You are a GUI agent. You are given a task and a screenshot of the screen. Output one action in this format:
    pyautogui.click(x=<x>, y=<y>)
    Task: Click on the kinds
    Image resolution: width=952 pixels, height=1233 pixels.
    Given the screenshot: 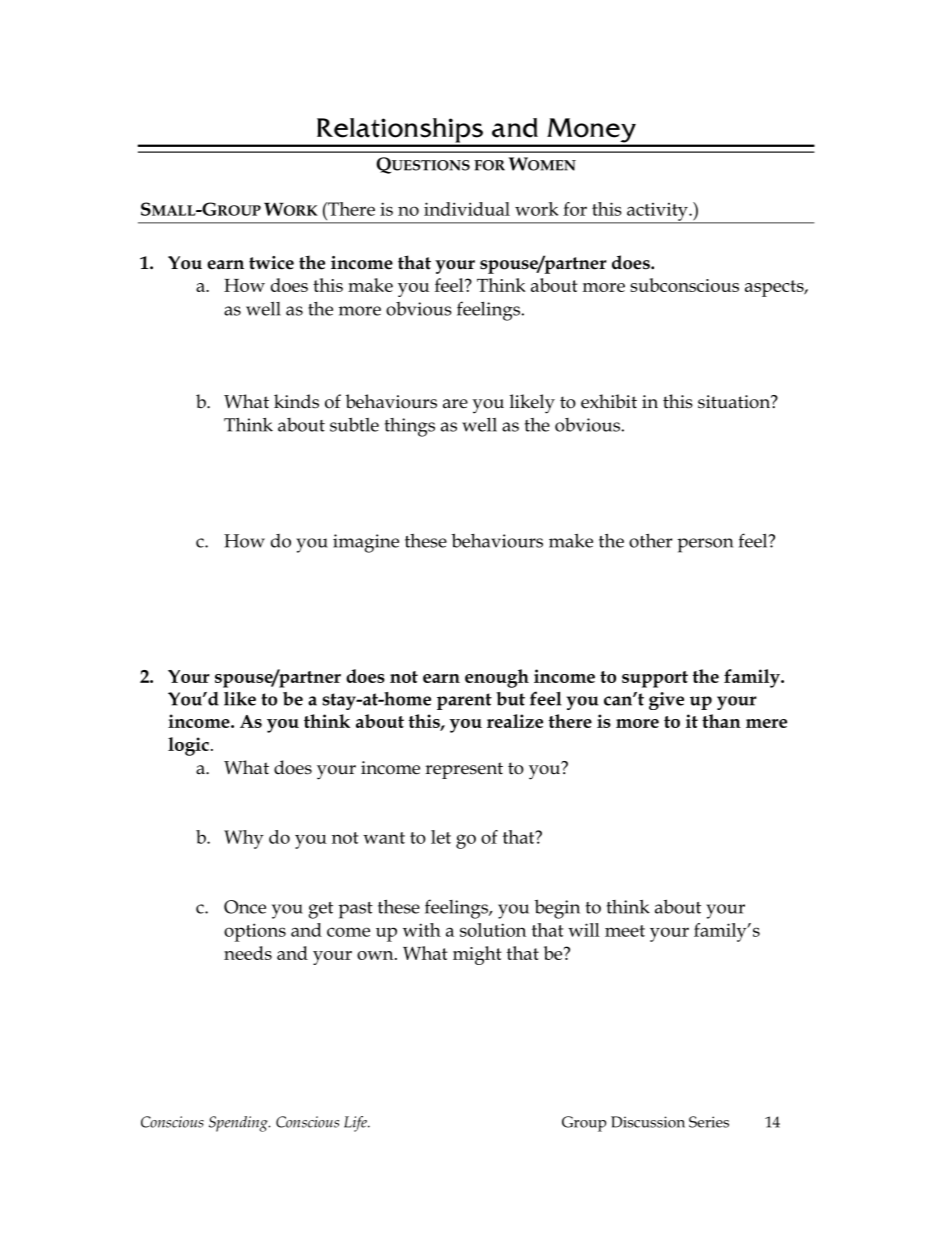 What is the action you would take?
    pyautogui.click(x=296, y=401)
